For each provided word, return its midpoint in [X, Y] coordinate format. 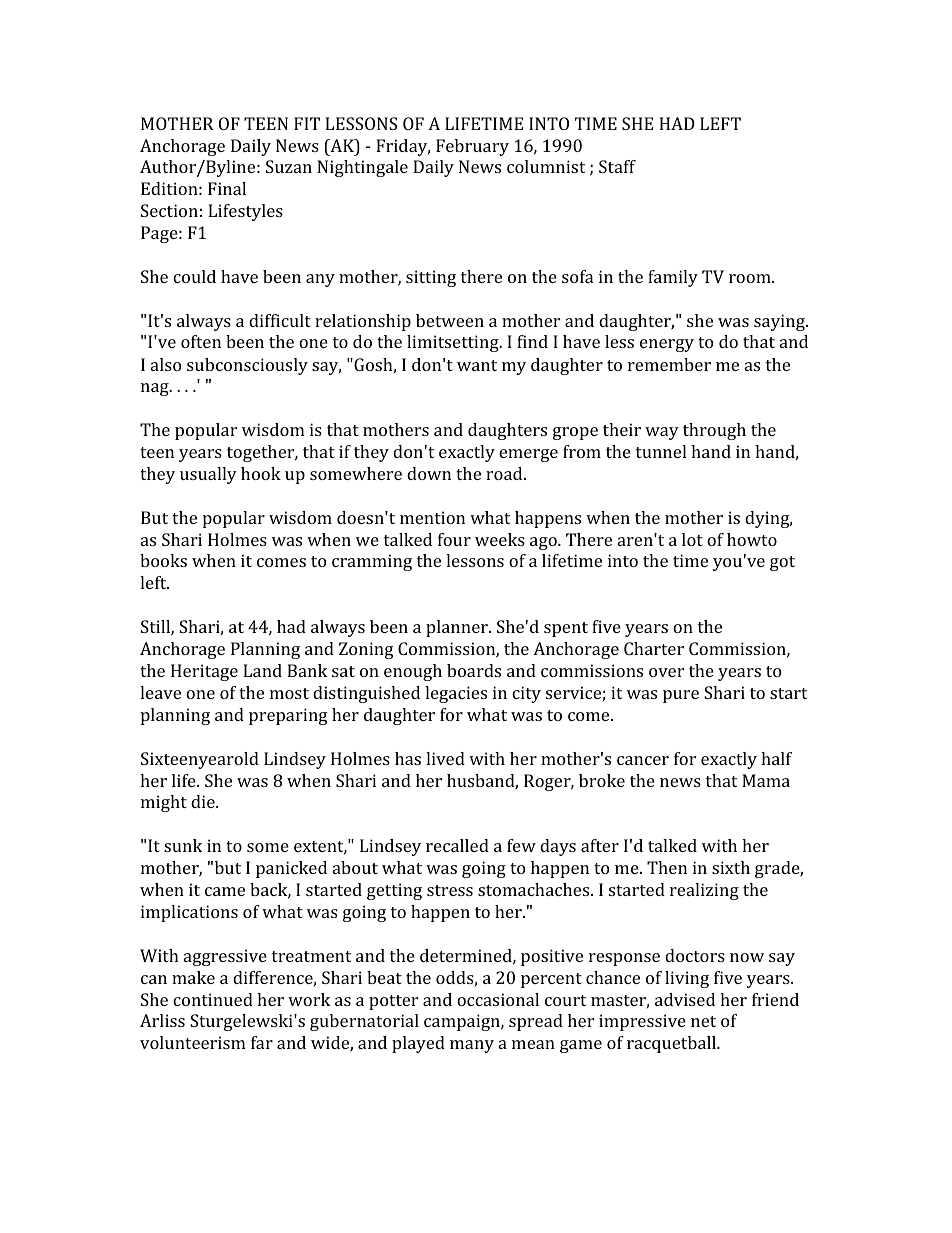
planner [458, 628]
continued [213, 999]
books [163, 560]
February [472, 147]
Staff [617, 166]
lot [692, 539]
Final [227, 188]
